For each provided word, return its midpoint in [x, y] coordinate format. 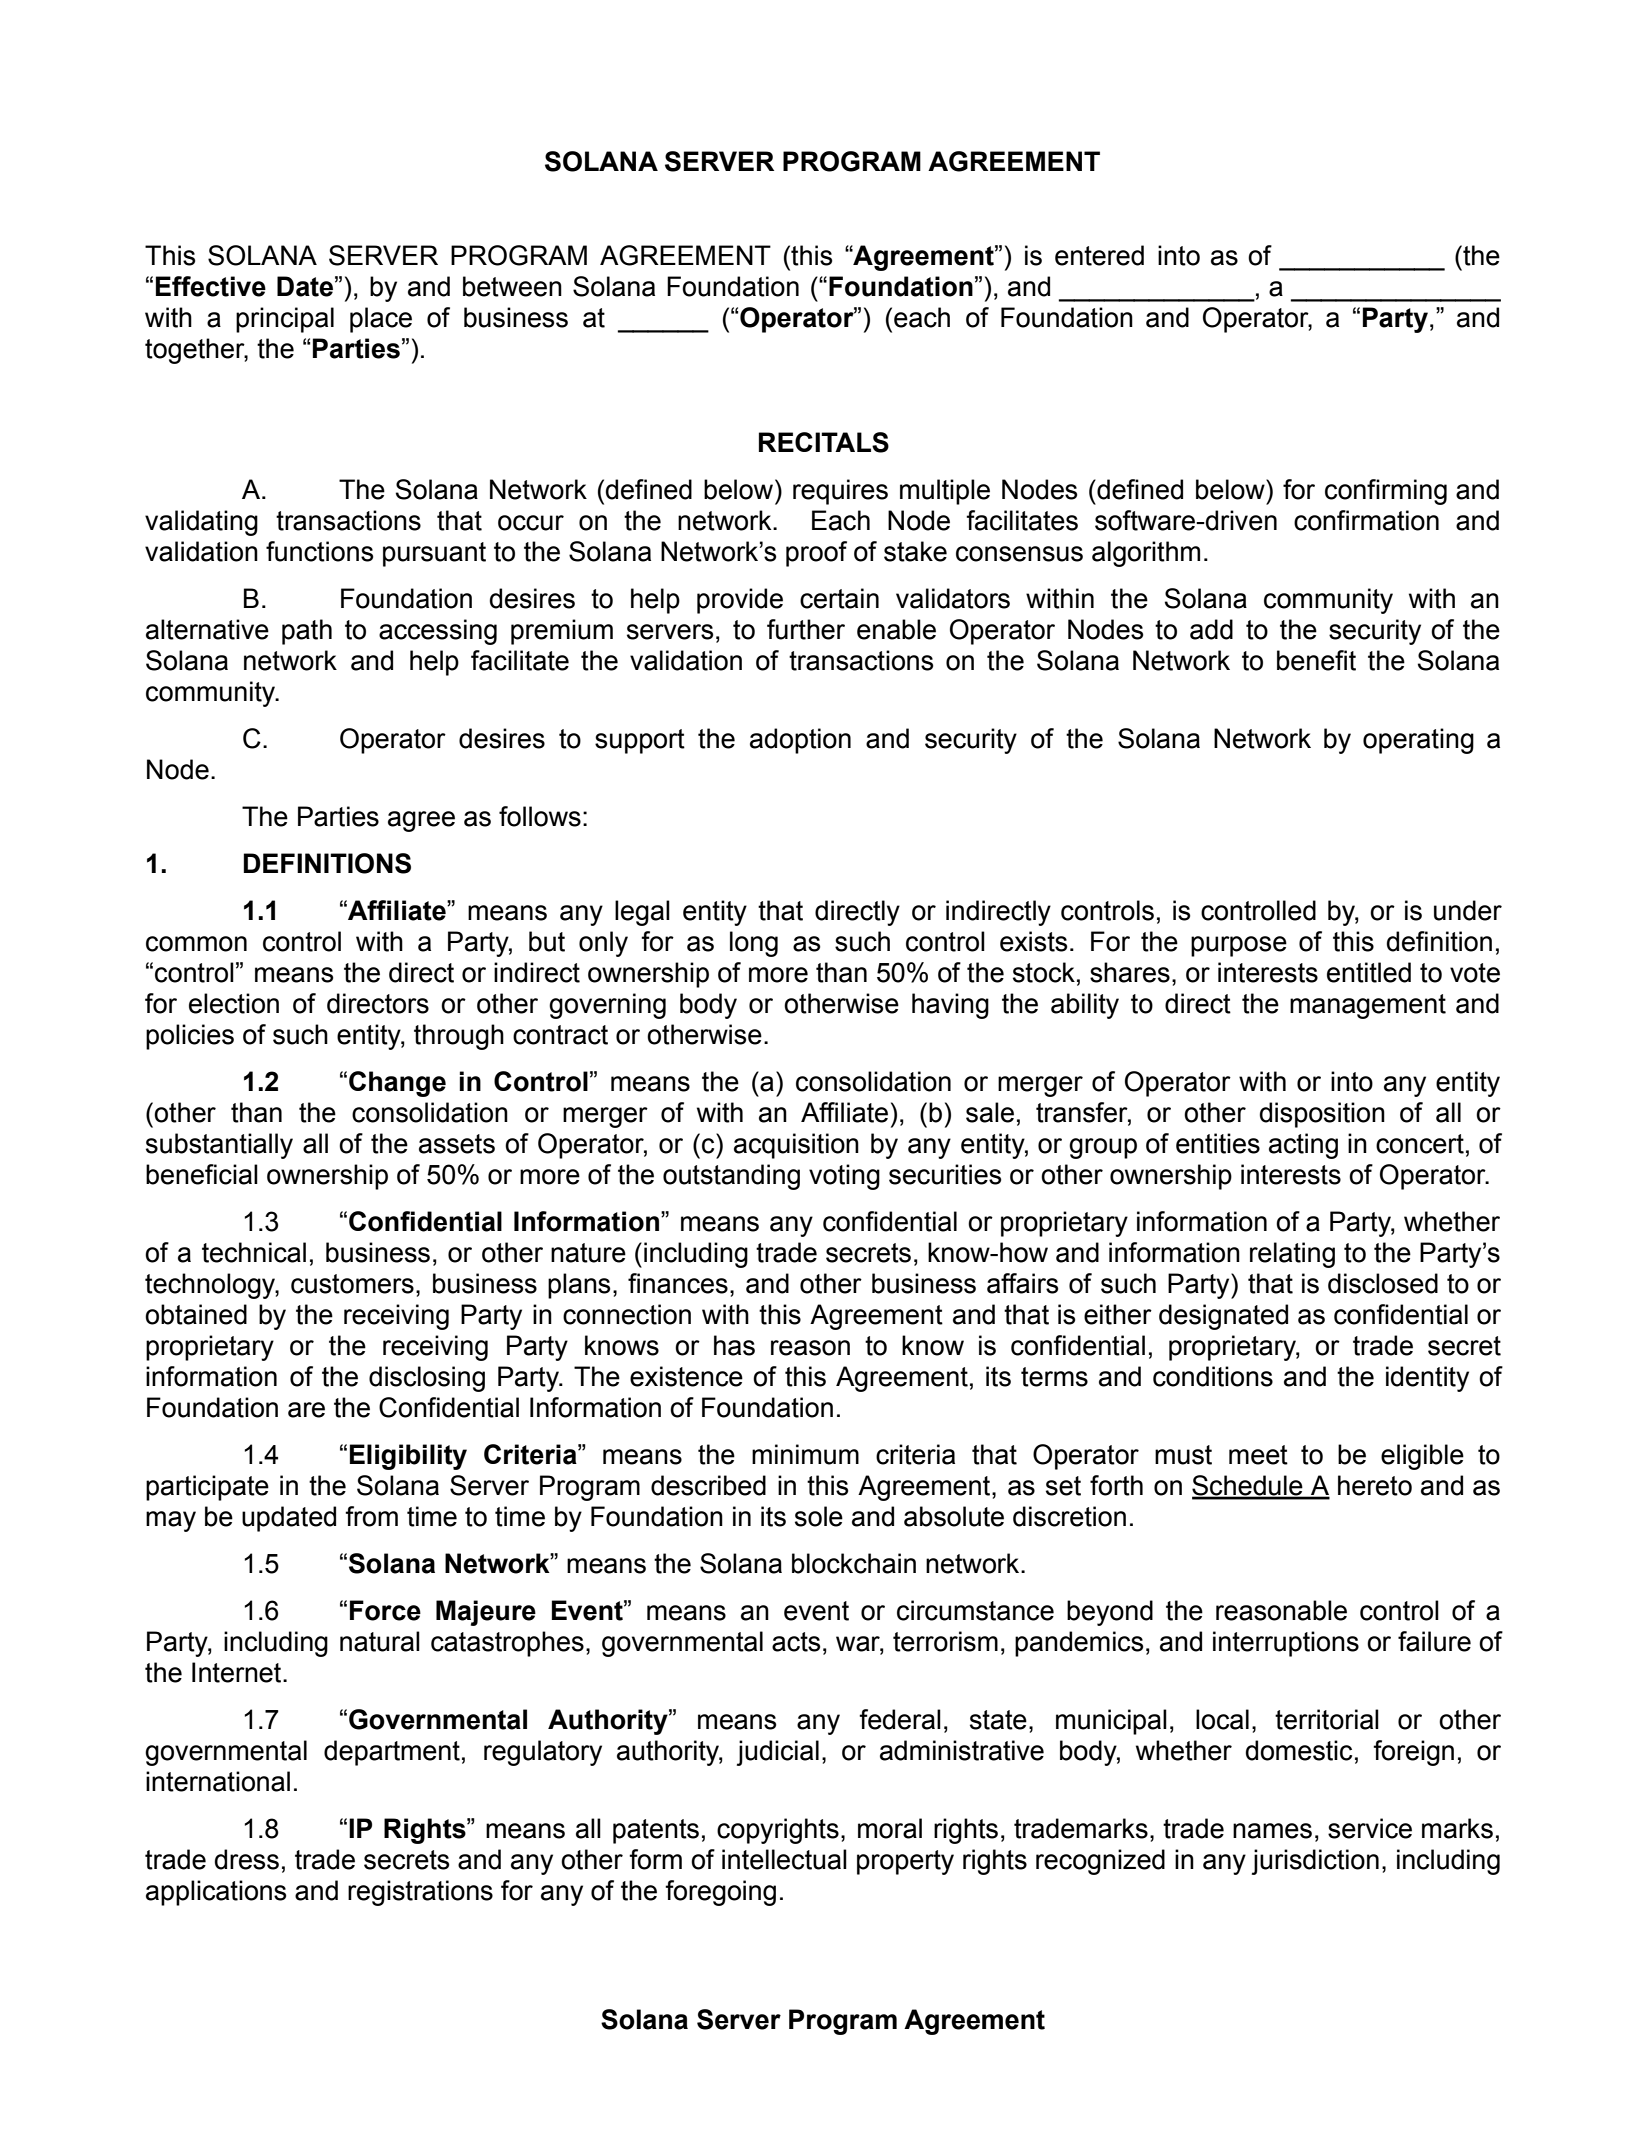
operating [1418, 741]
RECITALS [824, 442]
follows [540, 816]
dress [247, 1859]
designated [1223, 1317]
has [734, 1345]
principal [285, 320]
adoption [800, 741]
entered [1099, 255]
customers [352, 1284]
